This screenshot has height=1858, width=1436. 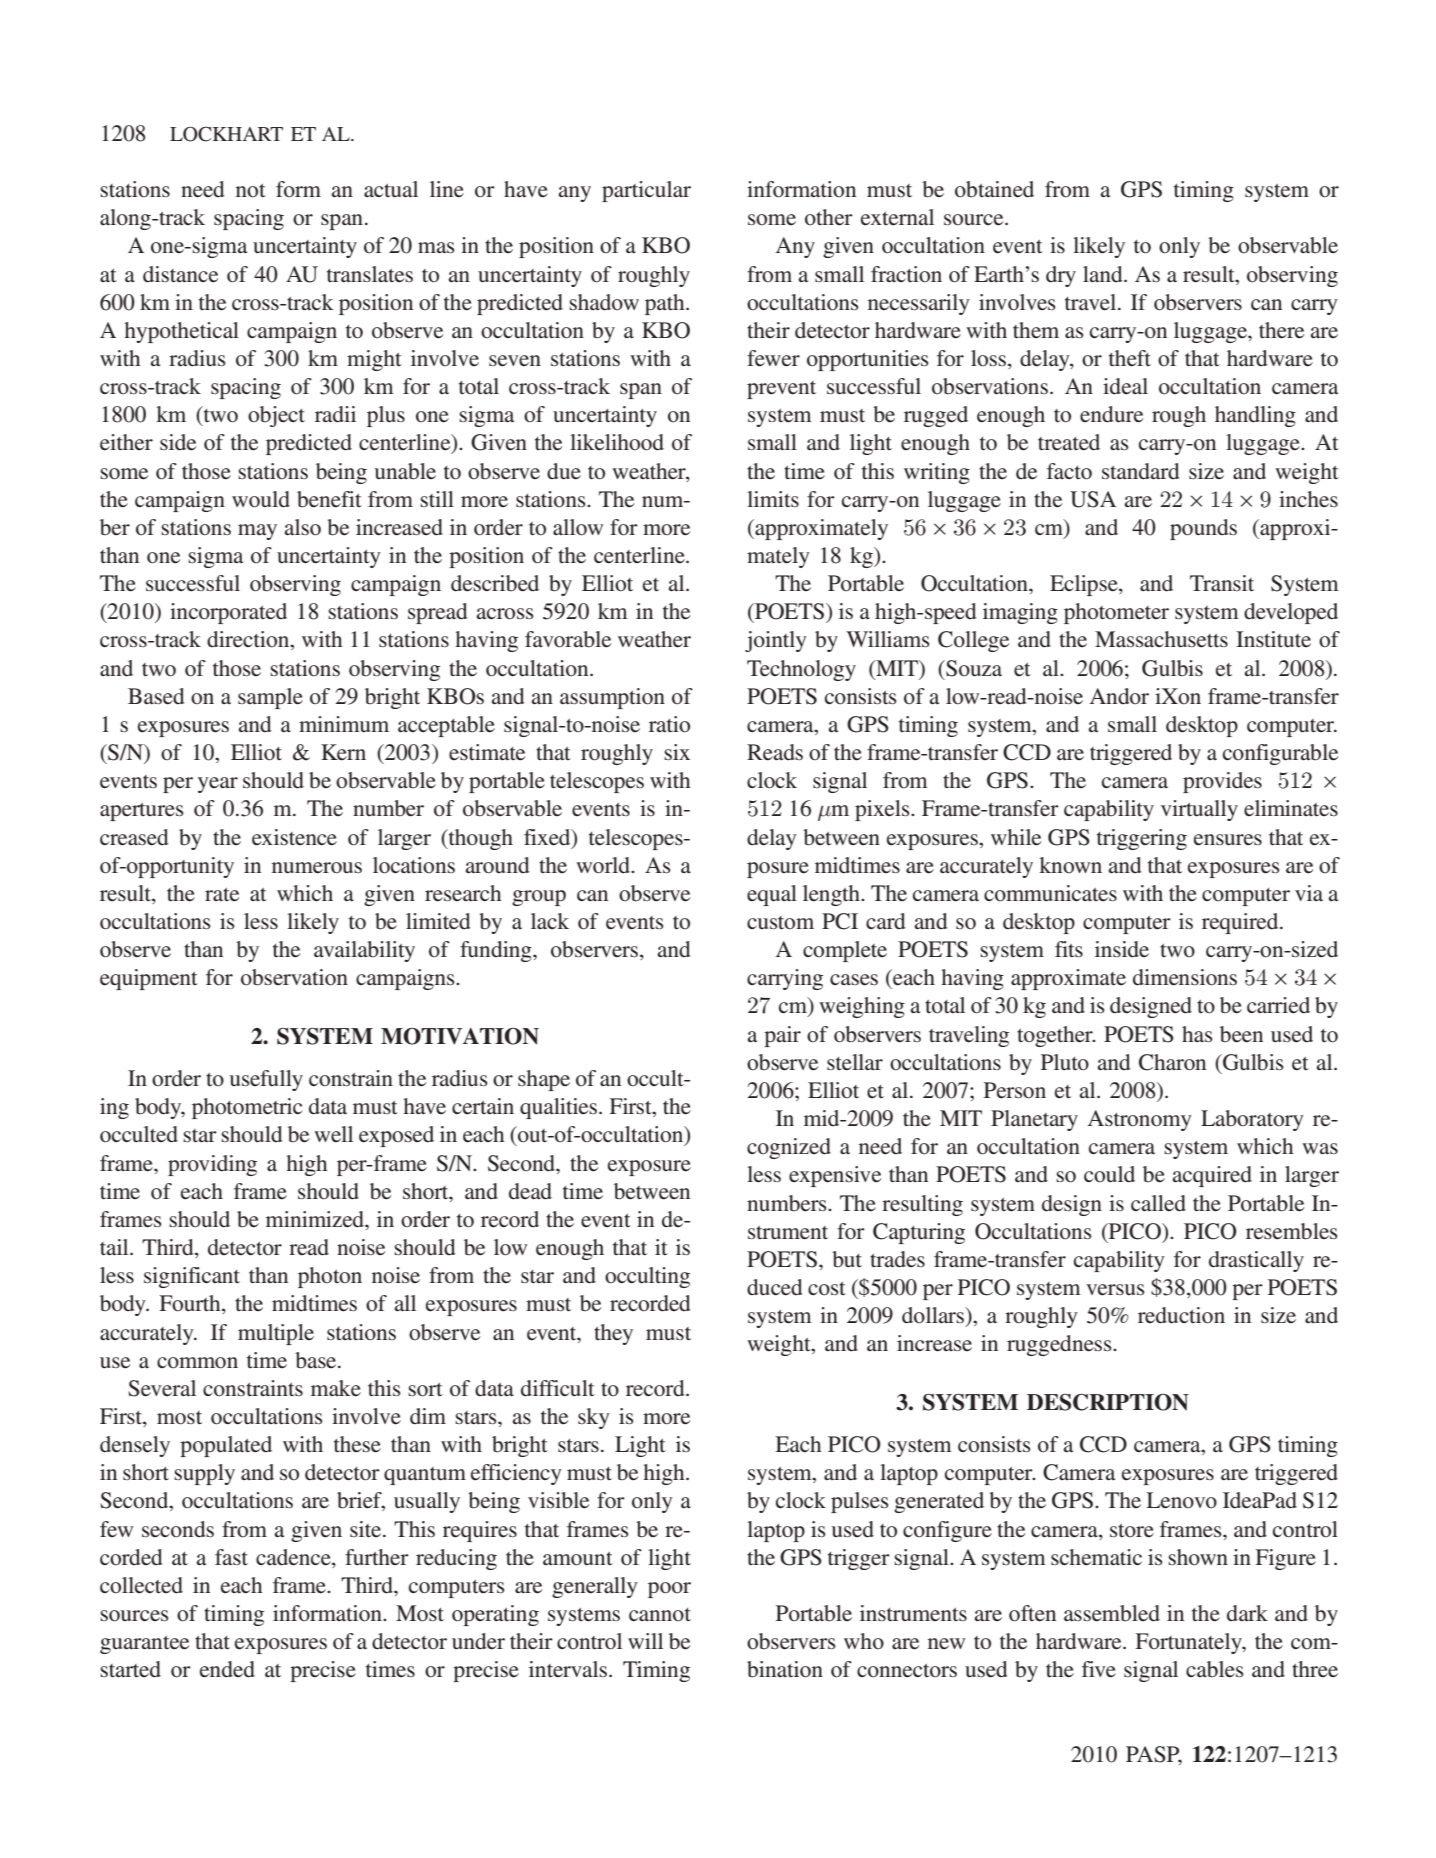 I want to click on photometric, so click(x=247, y=1108).
